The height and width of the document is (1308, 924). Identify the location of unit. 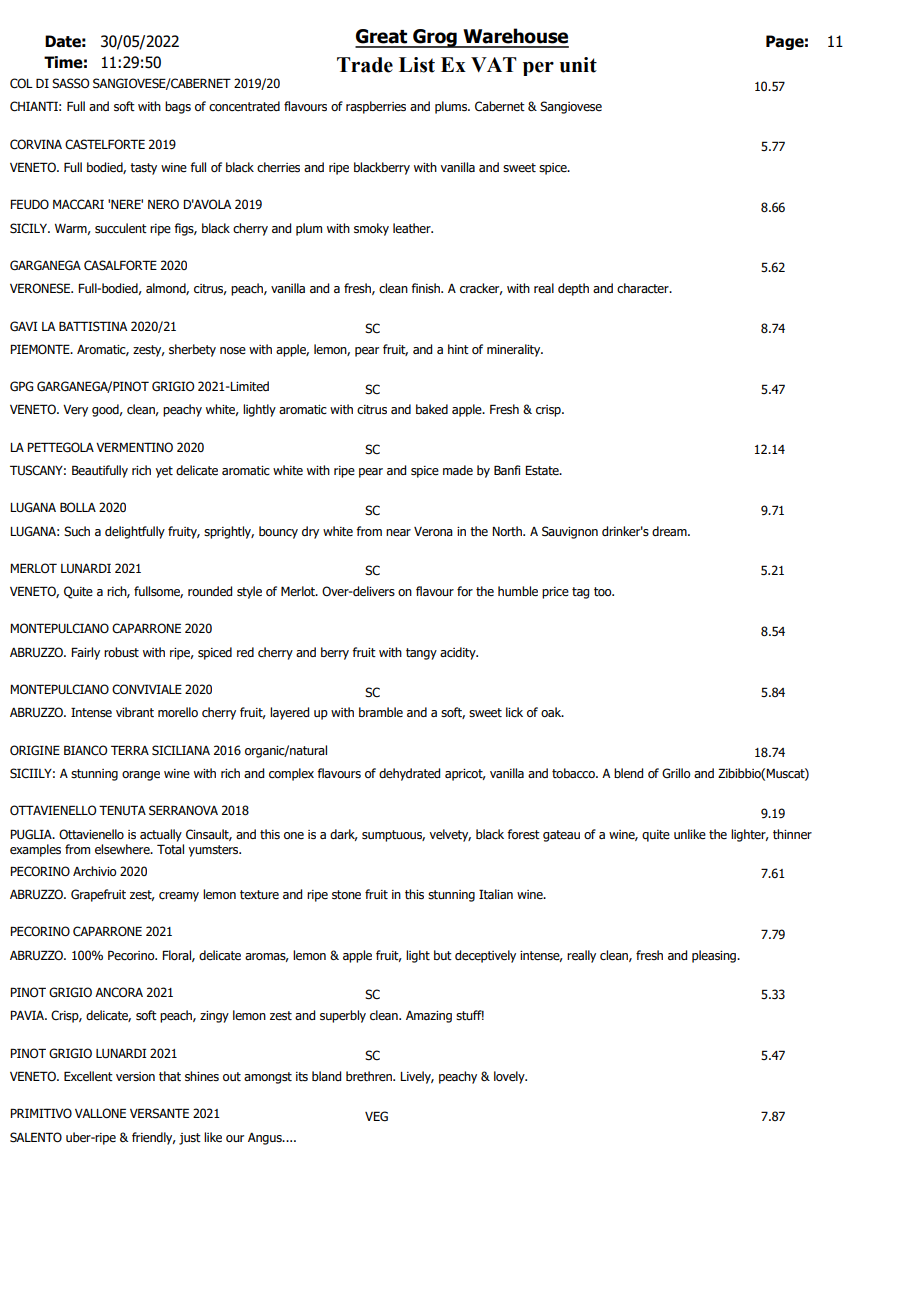
(578, 65).
